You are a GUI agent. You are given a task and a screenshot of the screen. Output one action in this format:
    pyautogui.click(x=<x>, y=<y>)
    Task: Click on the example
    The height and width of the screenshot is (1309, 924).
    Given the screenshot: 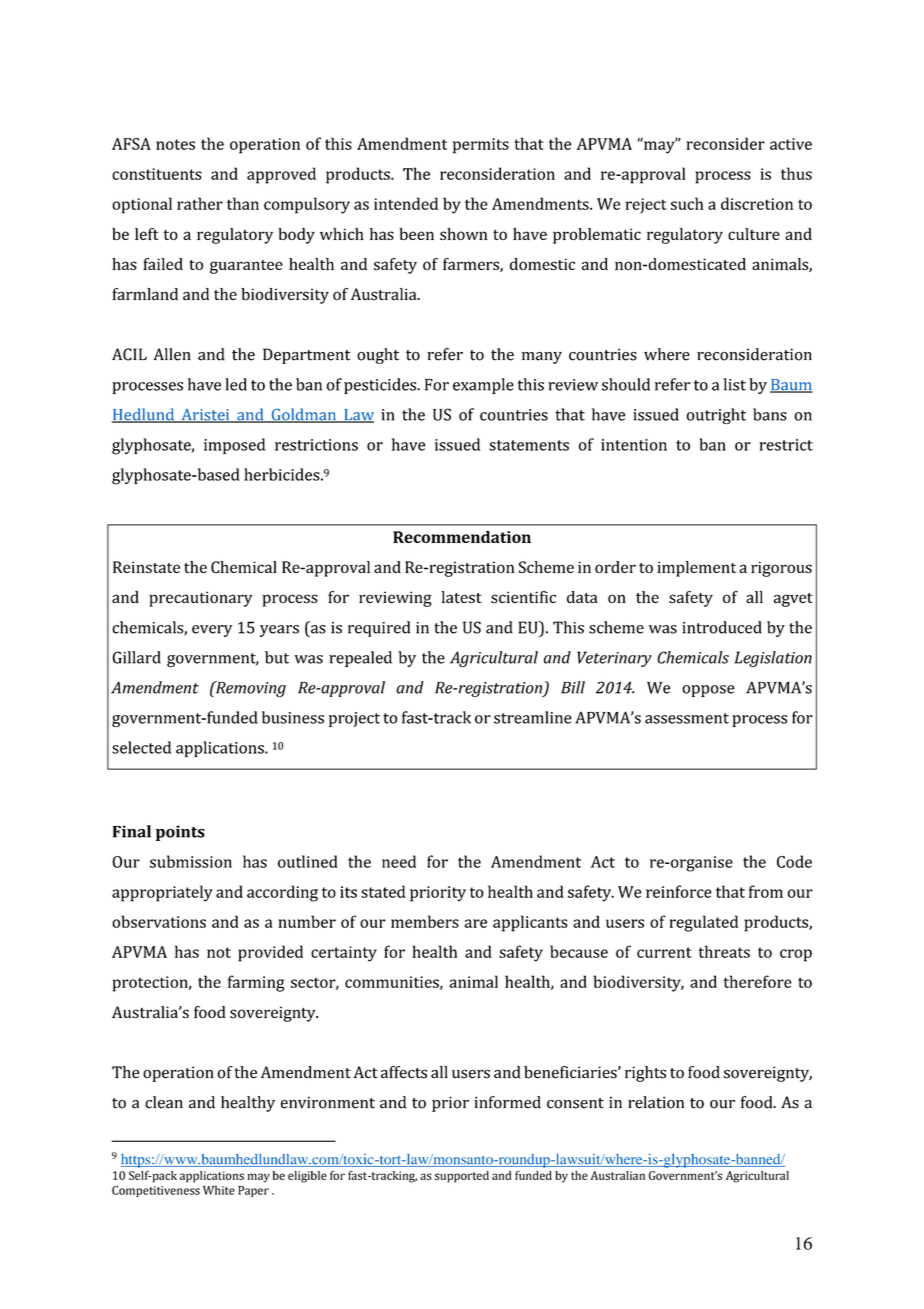 What is the action you would take?
    pyautogui.click(x=483, y=386)
